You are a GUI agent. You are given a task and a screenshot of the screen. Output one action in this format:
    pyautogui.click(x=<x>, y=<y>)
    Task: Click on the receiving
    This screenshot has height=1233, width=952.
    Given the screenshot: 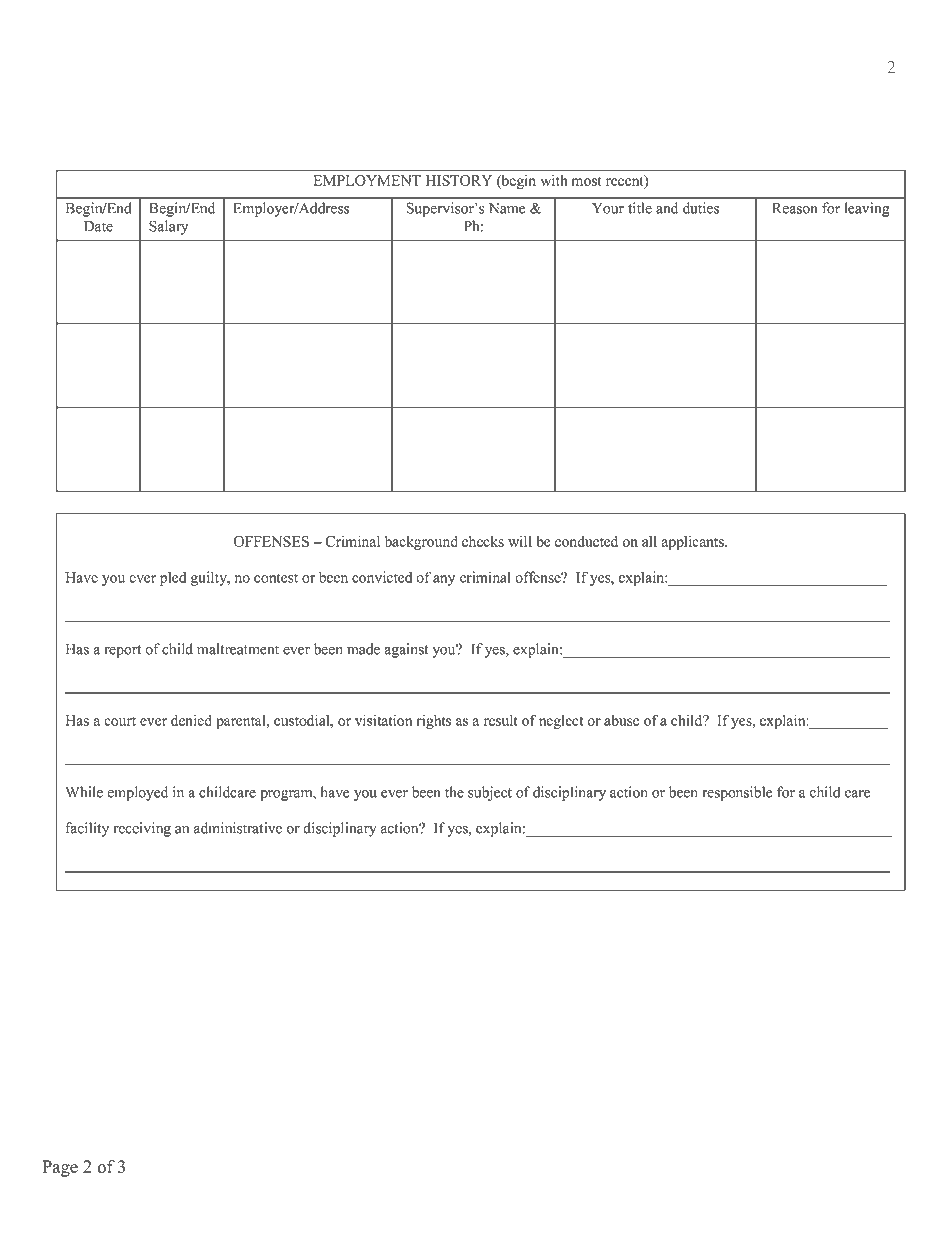 What is the action you would take?
    pyautogui.click(x=142, y=829)
